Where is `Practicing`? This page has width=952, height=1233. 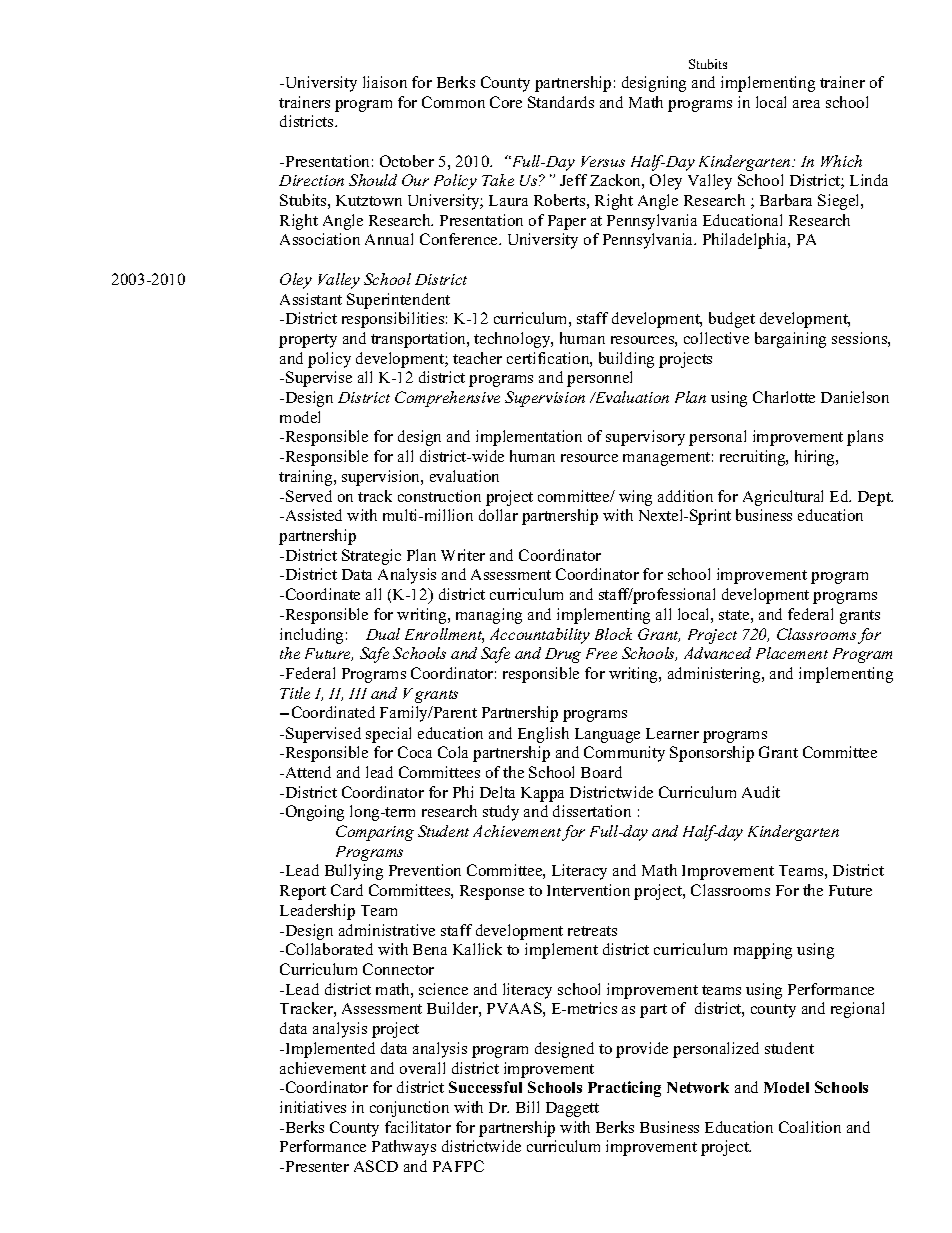 Practicing is located at coordinates (624, 1089).
